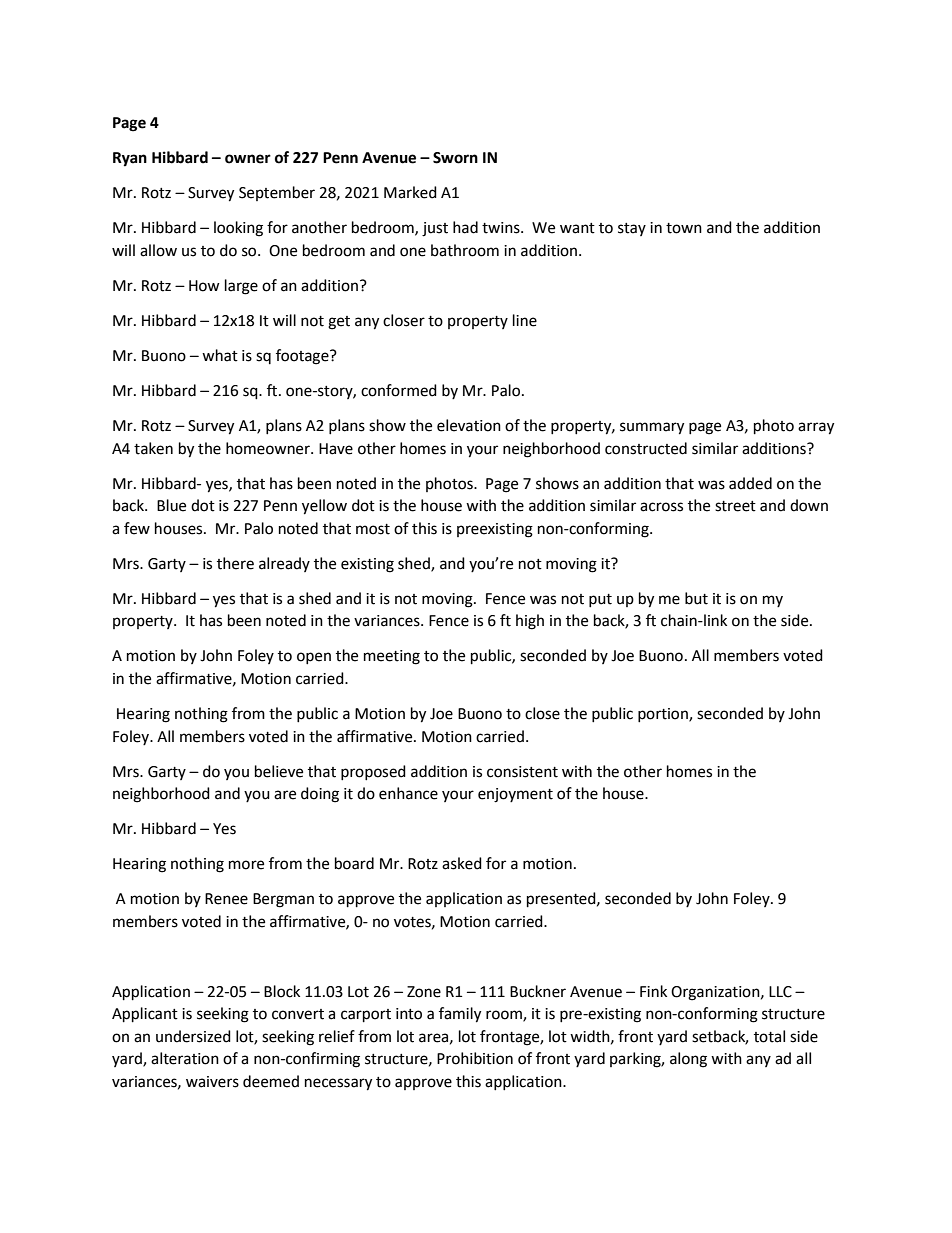 The width and height of the screenshot is (952, 1233). I want to click on line, so click(525, 320).
